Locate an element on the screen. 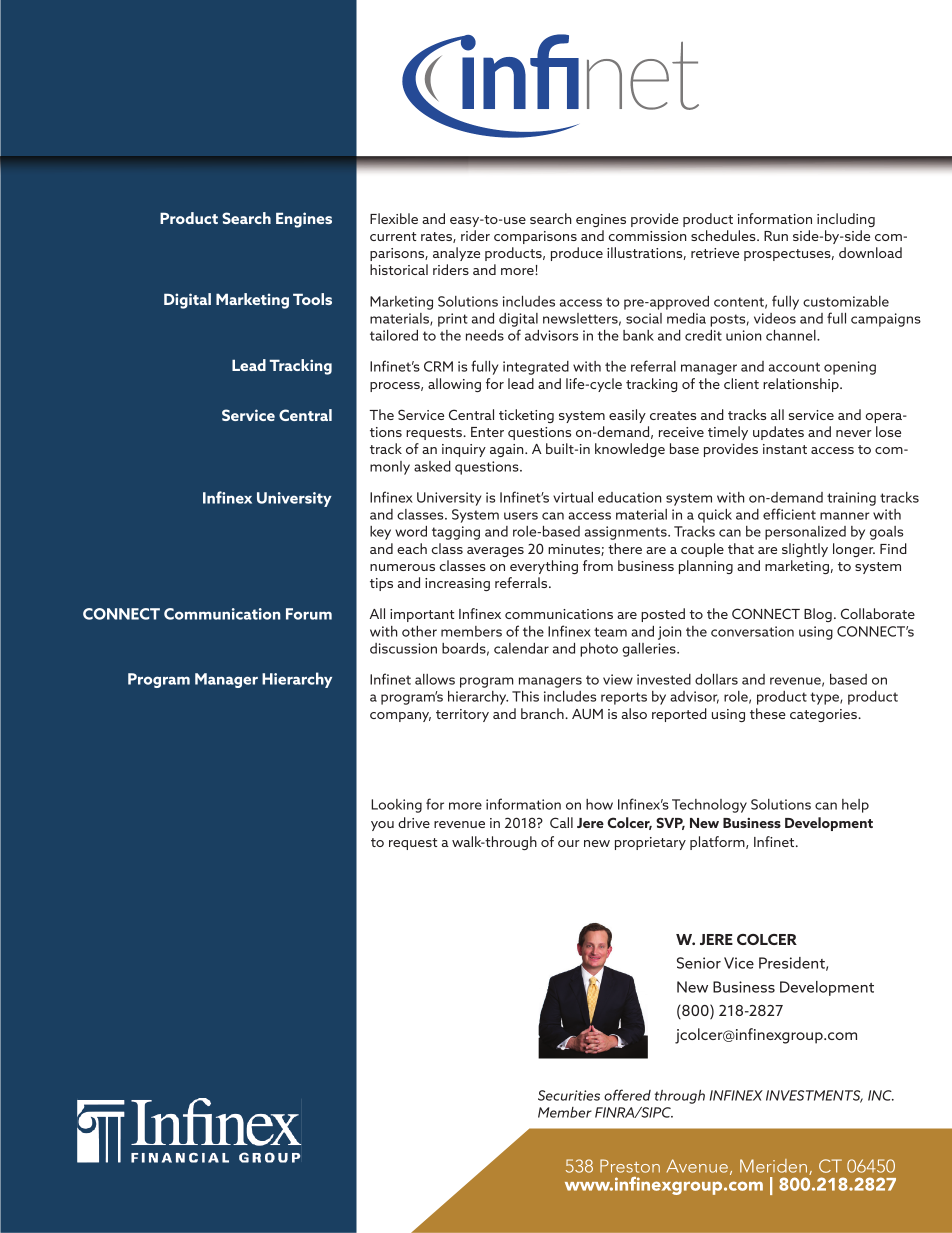  including is located at coordinates (846, 220).
